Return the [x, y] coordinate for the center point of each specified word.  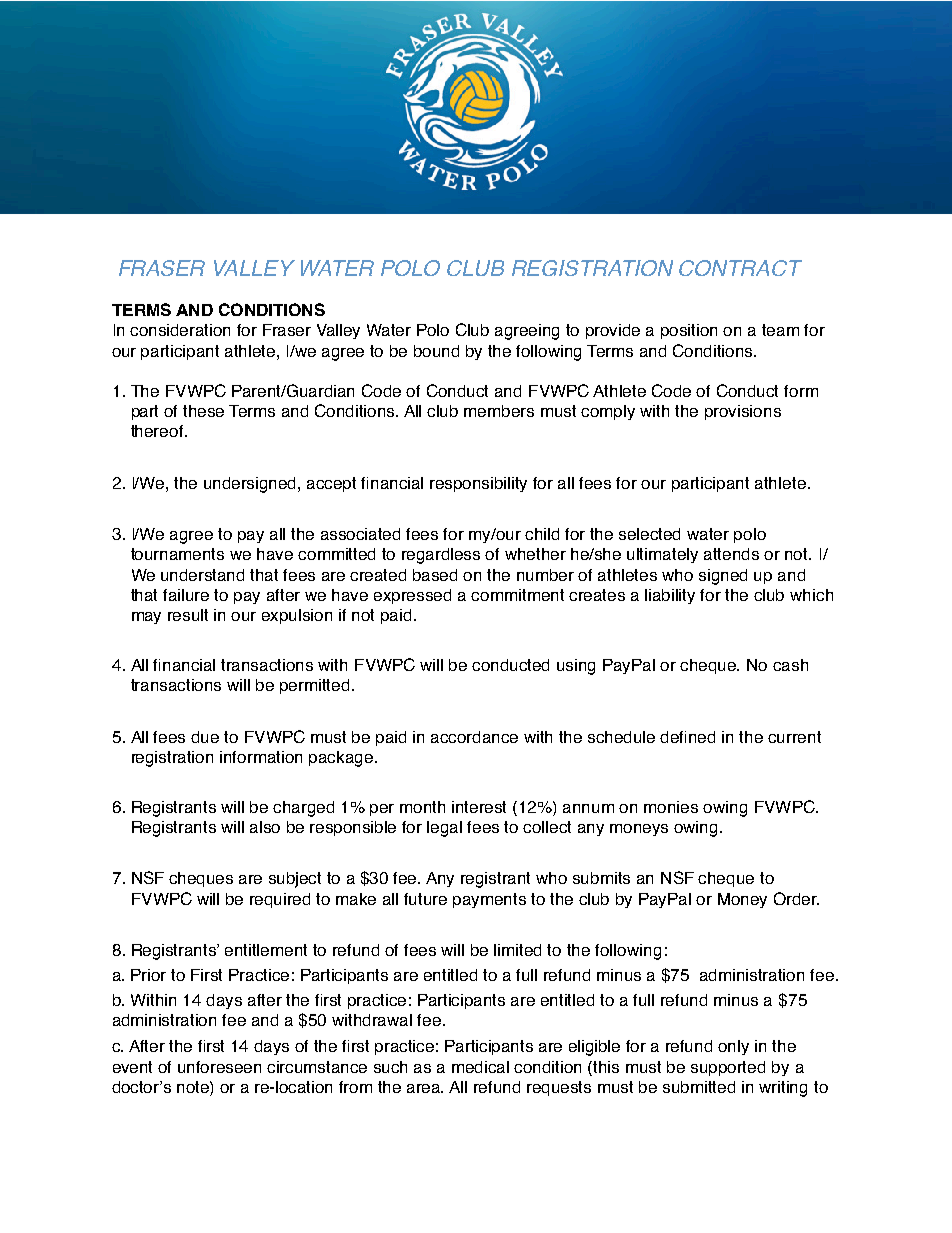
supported [728, 1068]
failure [186, 595]
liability [670, 596]
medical [480, 1067]
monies [671, 807]
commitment [517, 595]
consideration [180, 330]
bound [436, 351]
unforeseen [219, 1067]
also [265, 827]
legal [444, 829]
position [689, 331]
